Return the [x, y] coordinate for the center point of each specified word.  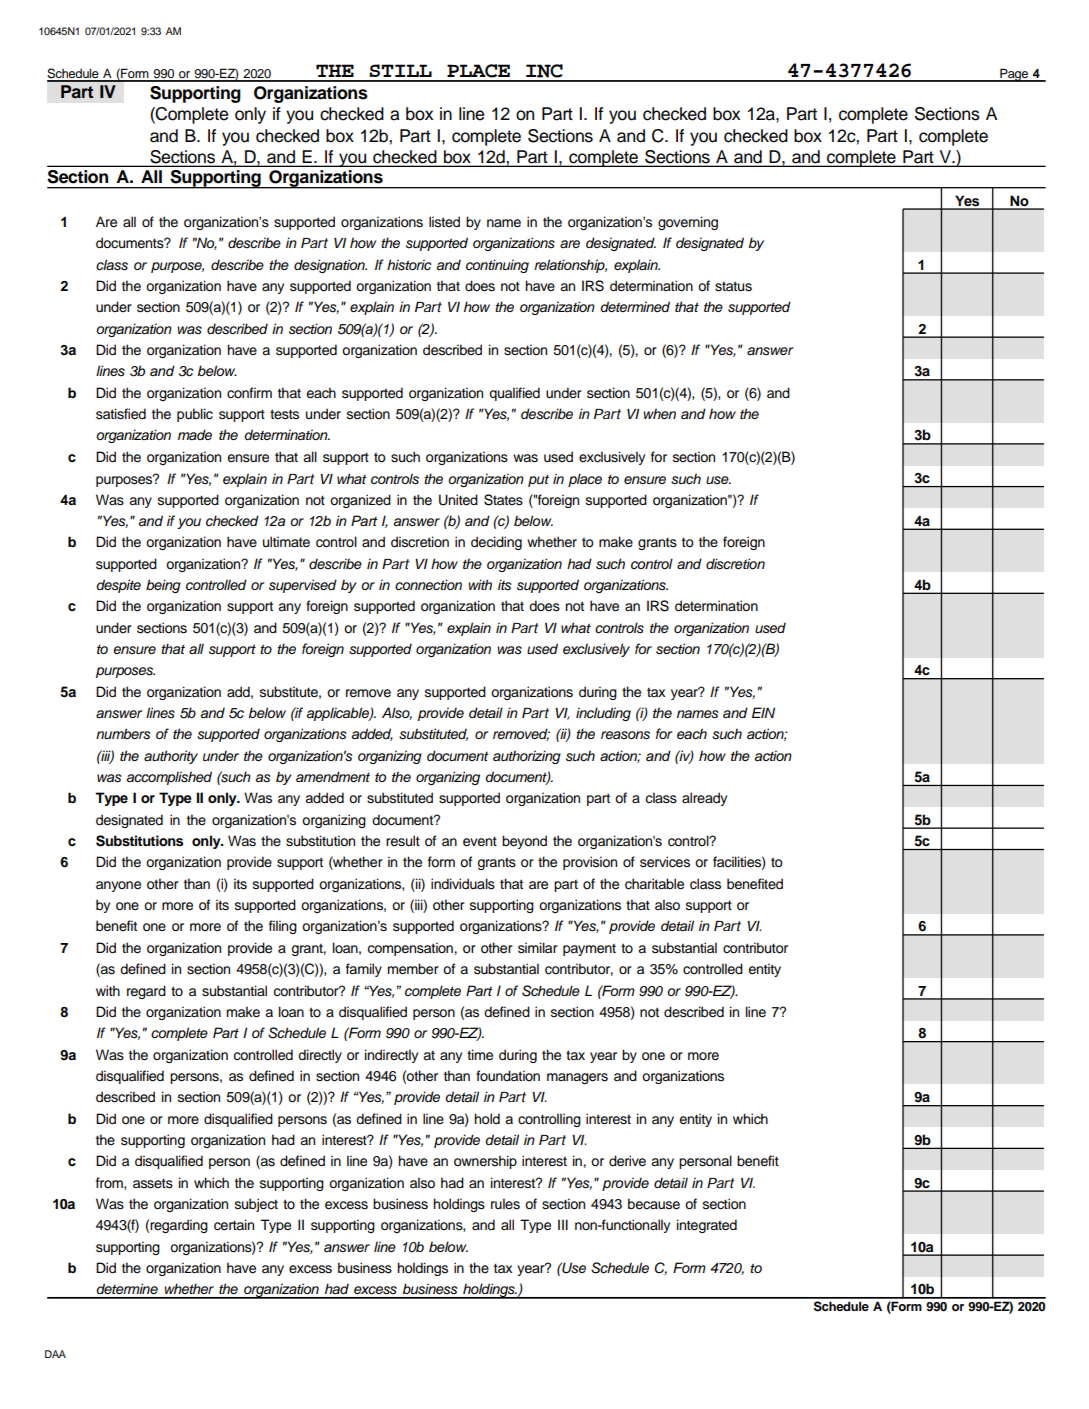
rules [505, 1204]
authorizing [527, 757]
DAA [55, 1354]
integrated [707, 1226]
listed [444, 222]
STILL [400, 70]
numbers [123, 734]
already [704, 799]
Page [1014, 75]
